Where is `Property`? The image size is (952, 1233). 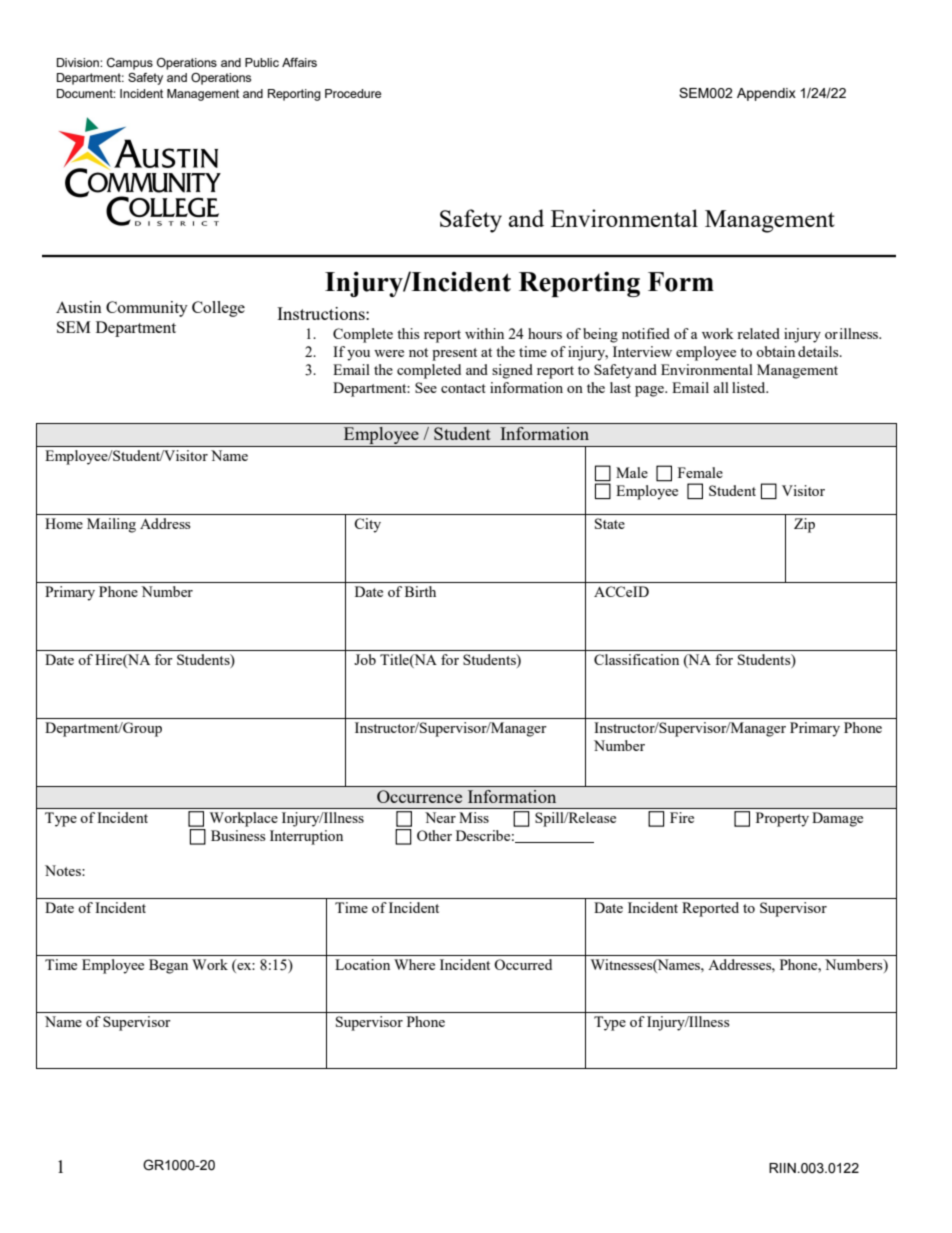 Property is located at coordinates (782, 819).
